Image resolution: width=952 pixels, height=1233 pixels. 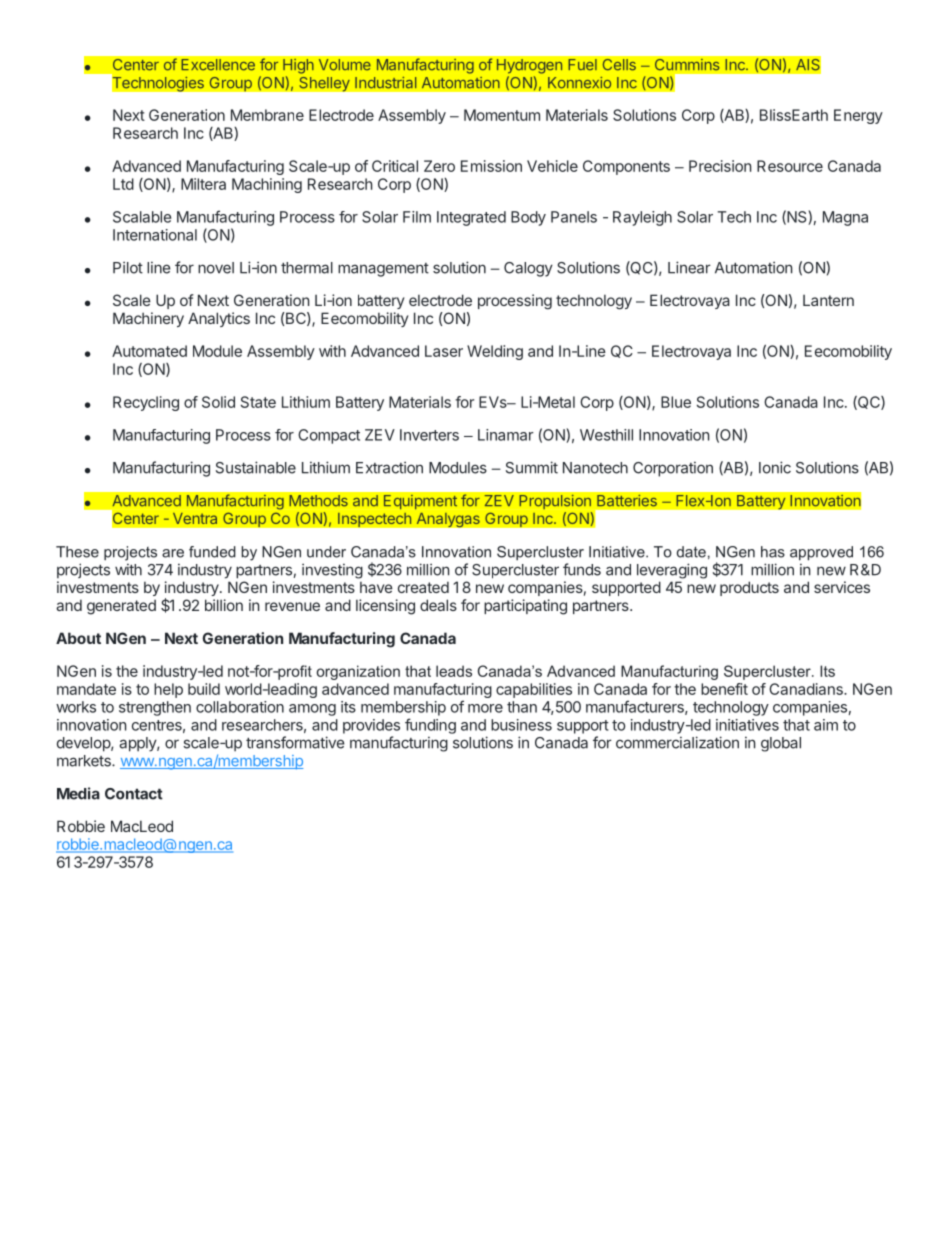 What do you see at coordinates (444, 351) in the screenshot?
I see `Laser` at bounding box center [444, 351].
